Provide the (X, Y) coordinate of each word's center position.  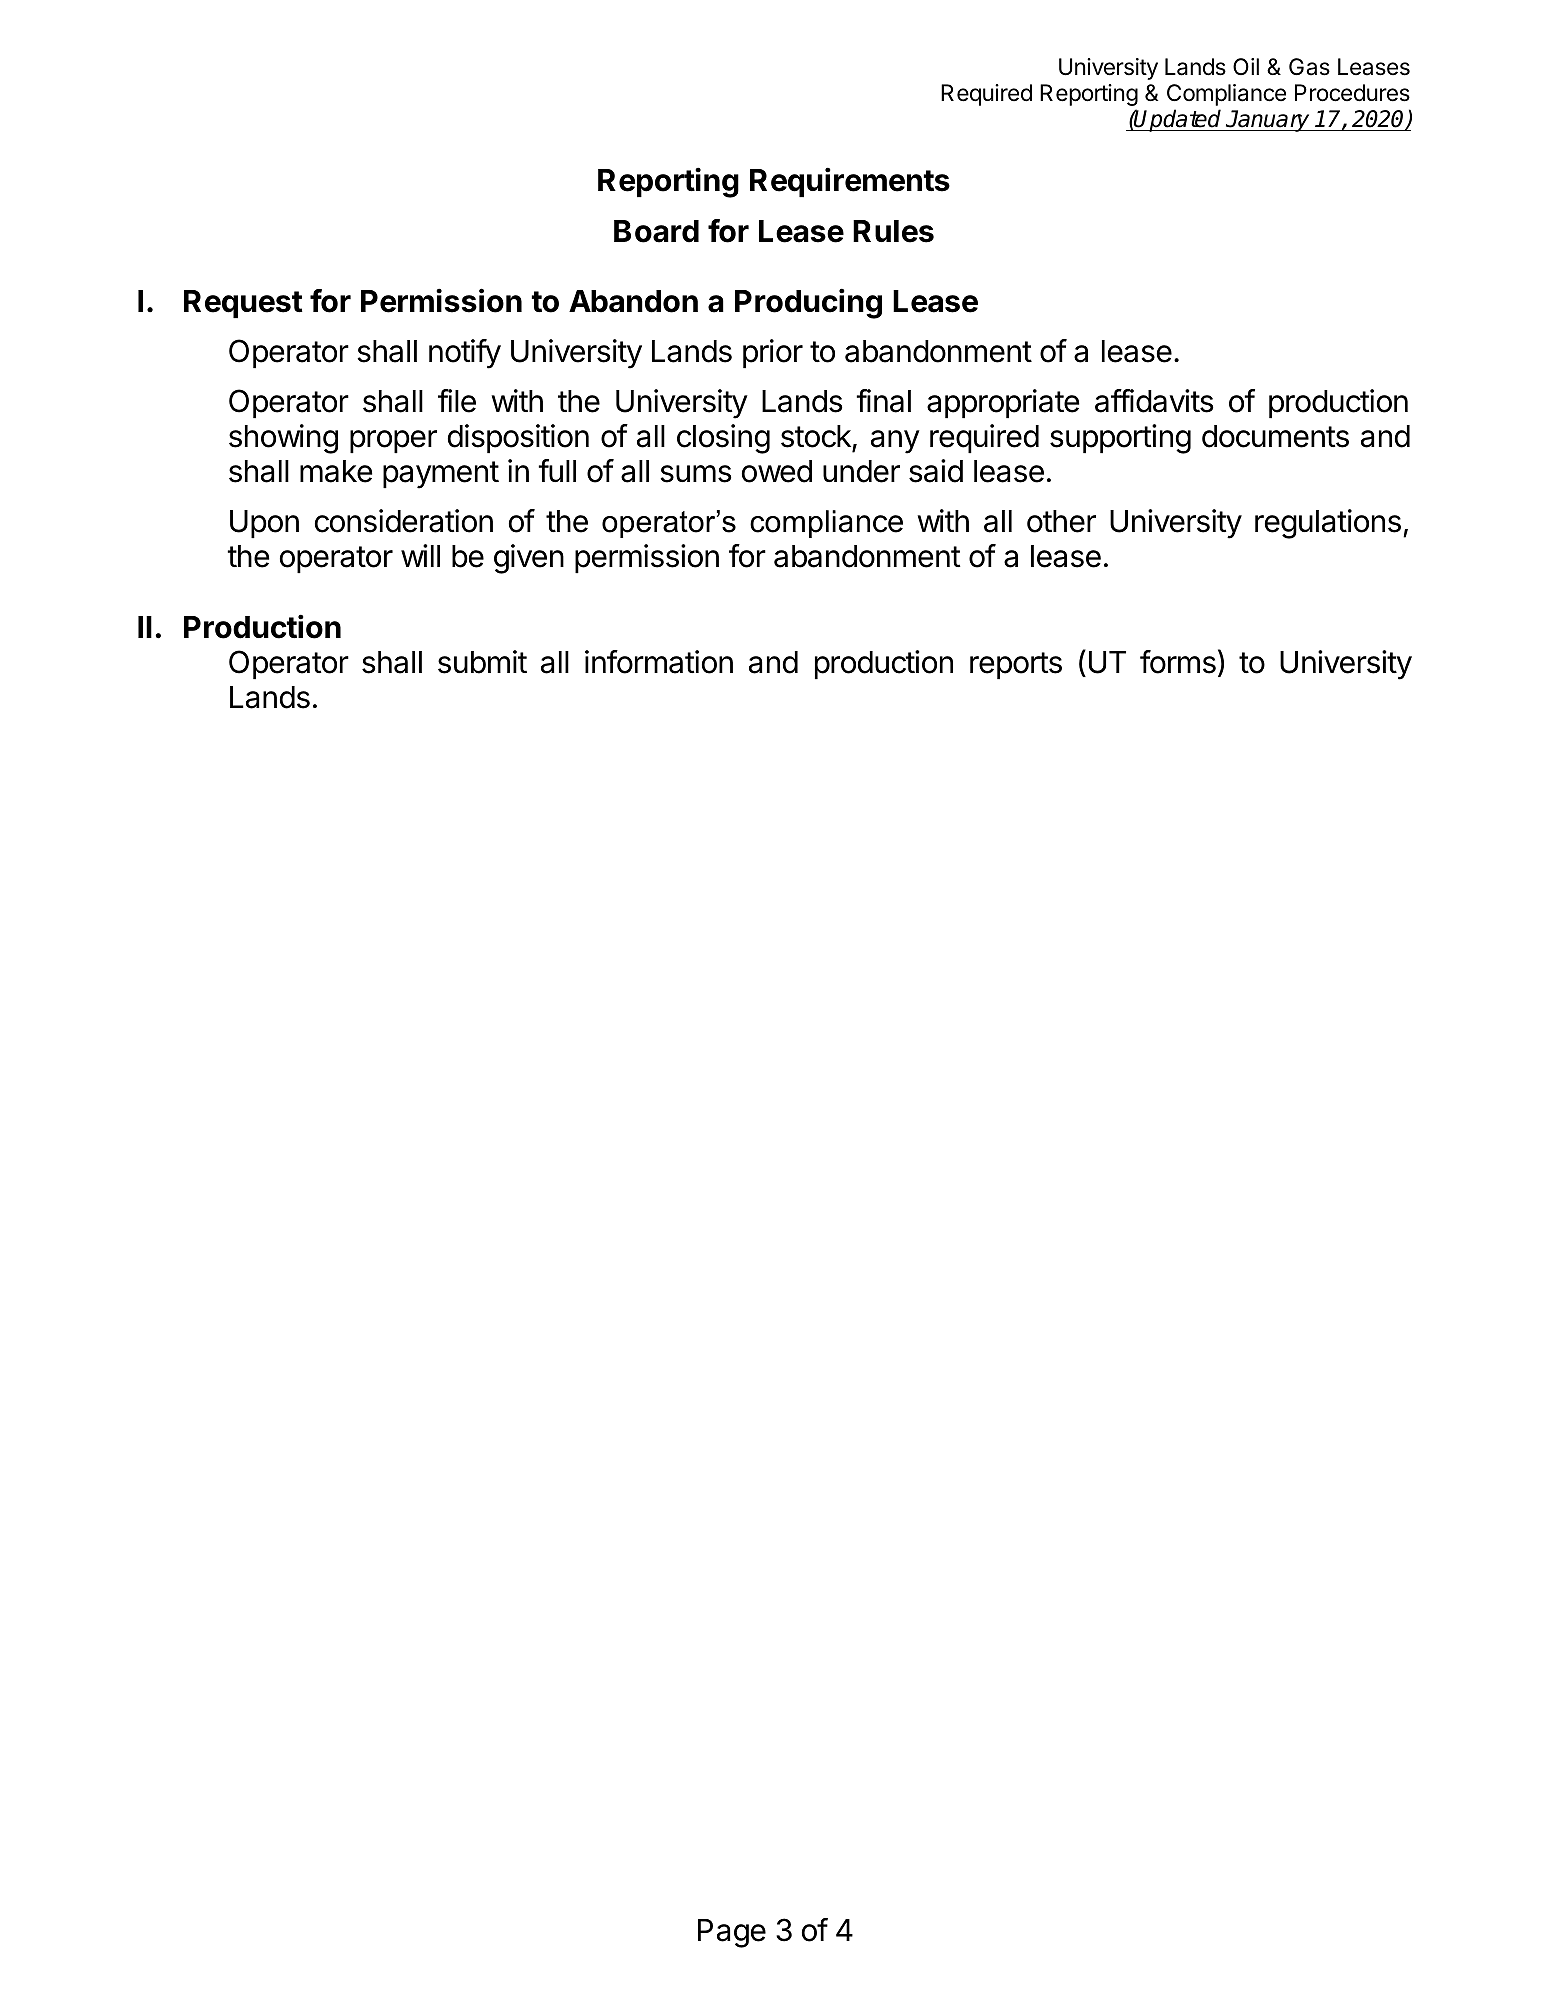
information (659, 662)
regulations (1328, 524)
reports (1016, 665)
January (1268, 121)
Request (243, 304)
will (420, 555)
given (529, 559)
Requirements (850, 182)
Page (732, 1933)
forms (1178, 662)
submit (482, 662)
